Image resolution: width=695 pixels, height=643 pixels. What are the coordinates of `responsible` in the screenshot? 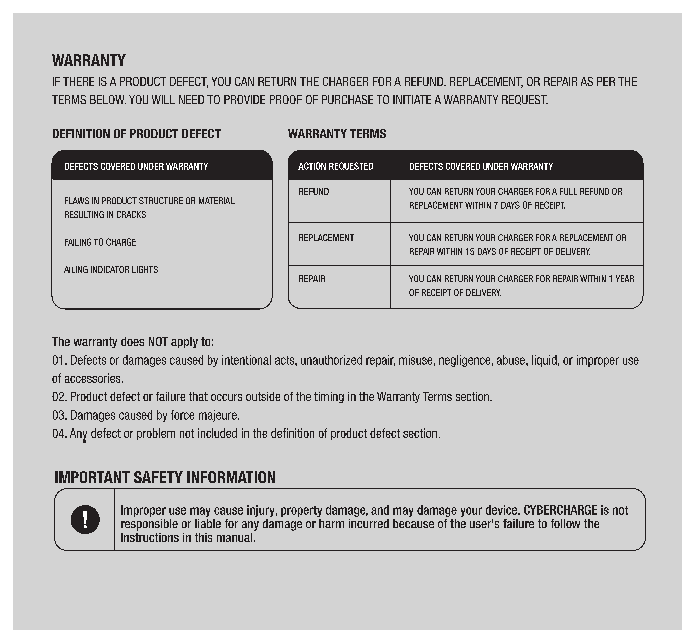 It's located at (149, 523).
